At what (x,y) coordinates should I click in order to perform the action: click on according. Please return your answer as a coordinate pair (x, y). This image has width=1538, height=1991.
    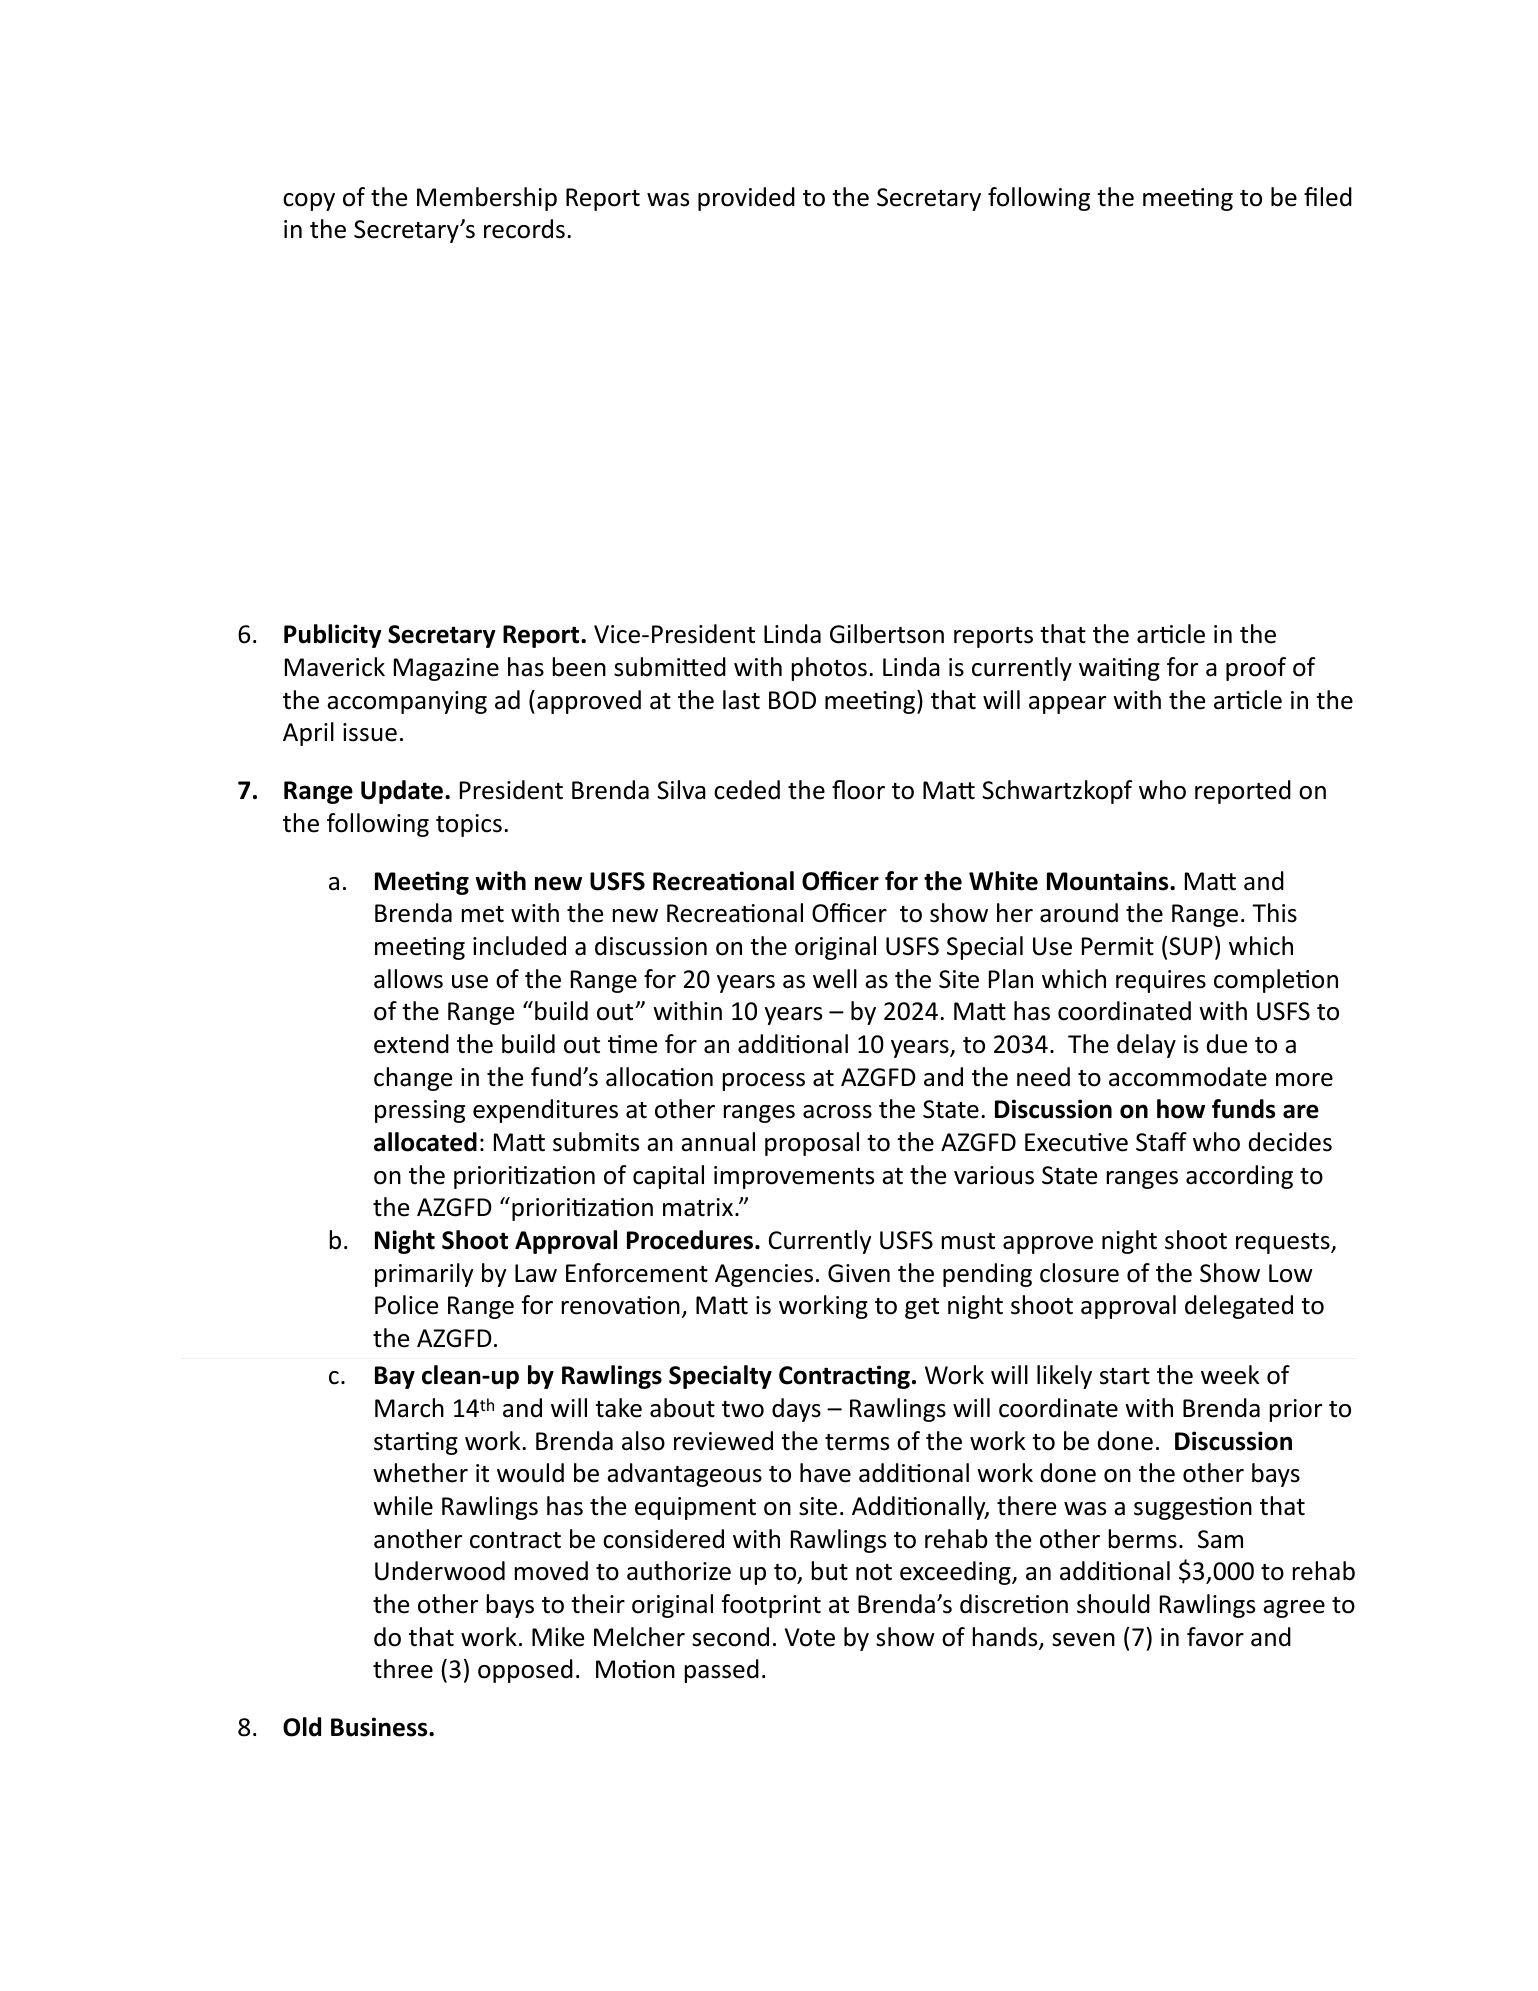
    Looking at the image, I should click on (1239, 1177).
